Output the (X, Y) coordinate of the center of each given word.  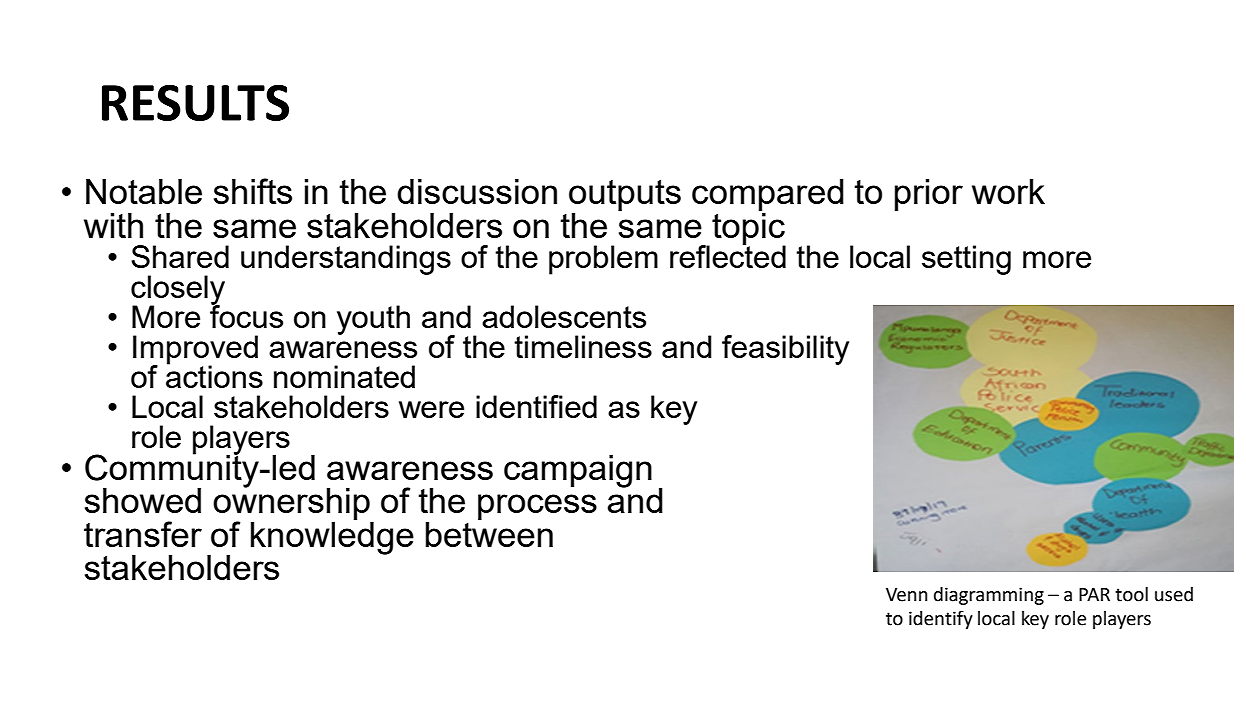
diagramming (989, 596)
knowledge (332, 537)
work (1008, 191)
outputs (625, 197)
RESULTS (195, 102)
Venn (907, 595)
